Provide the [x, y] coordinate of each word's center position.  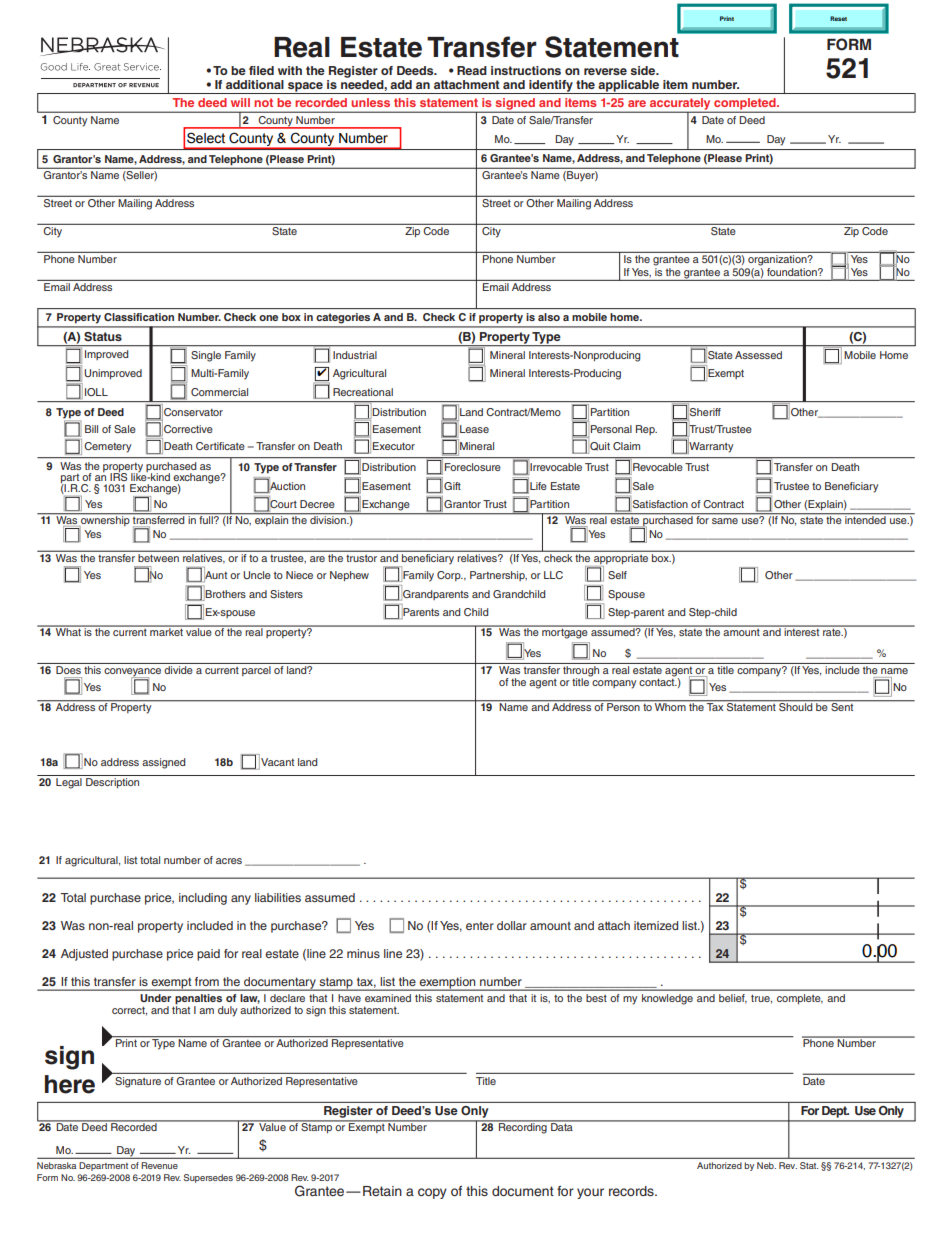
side [644, 70]
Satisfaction [660, 504]
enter [480, 925]
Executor [394, 446]
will [240, 102]
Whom [670, 706]
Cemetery [107, 447]
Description [112, 783]
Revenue [159, 1165]
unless [370, 102]
